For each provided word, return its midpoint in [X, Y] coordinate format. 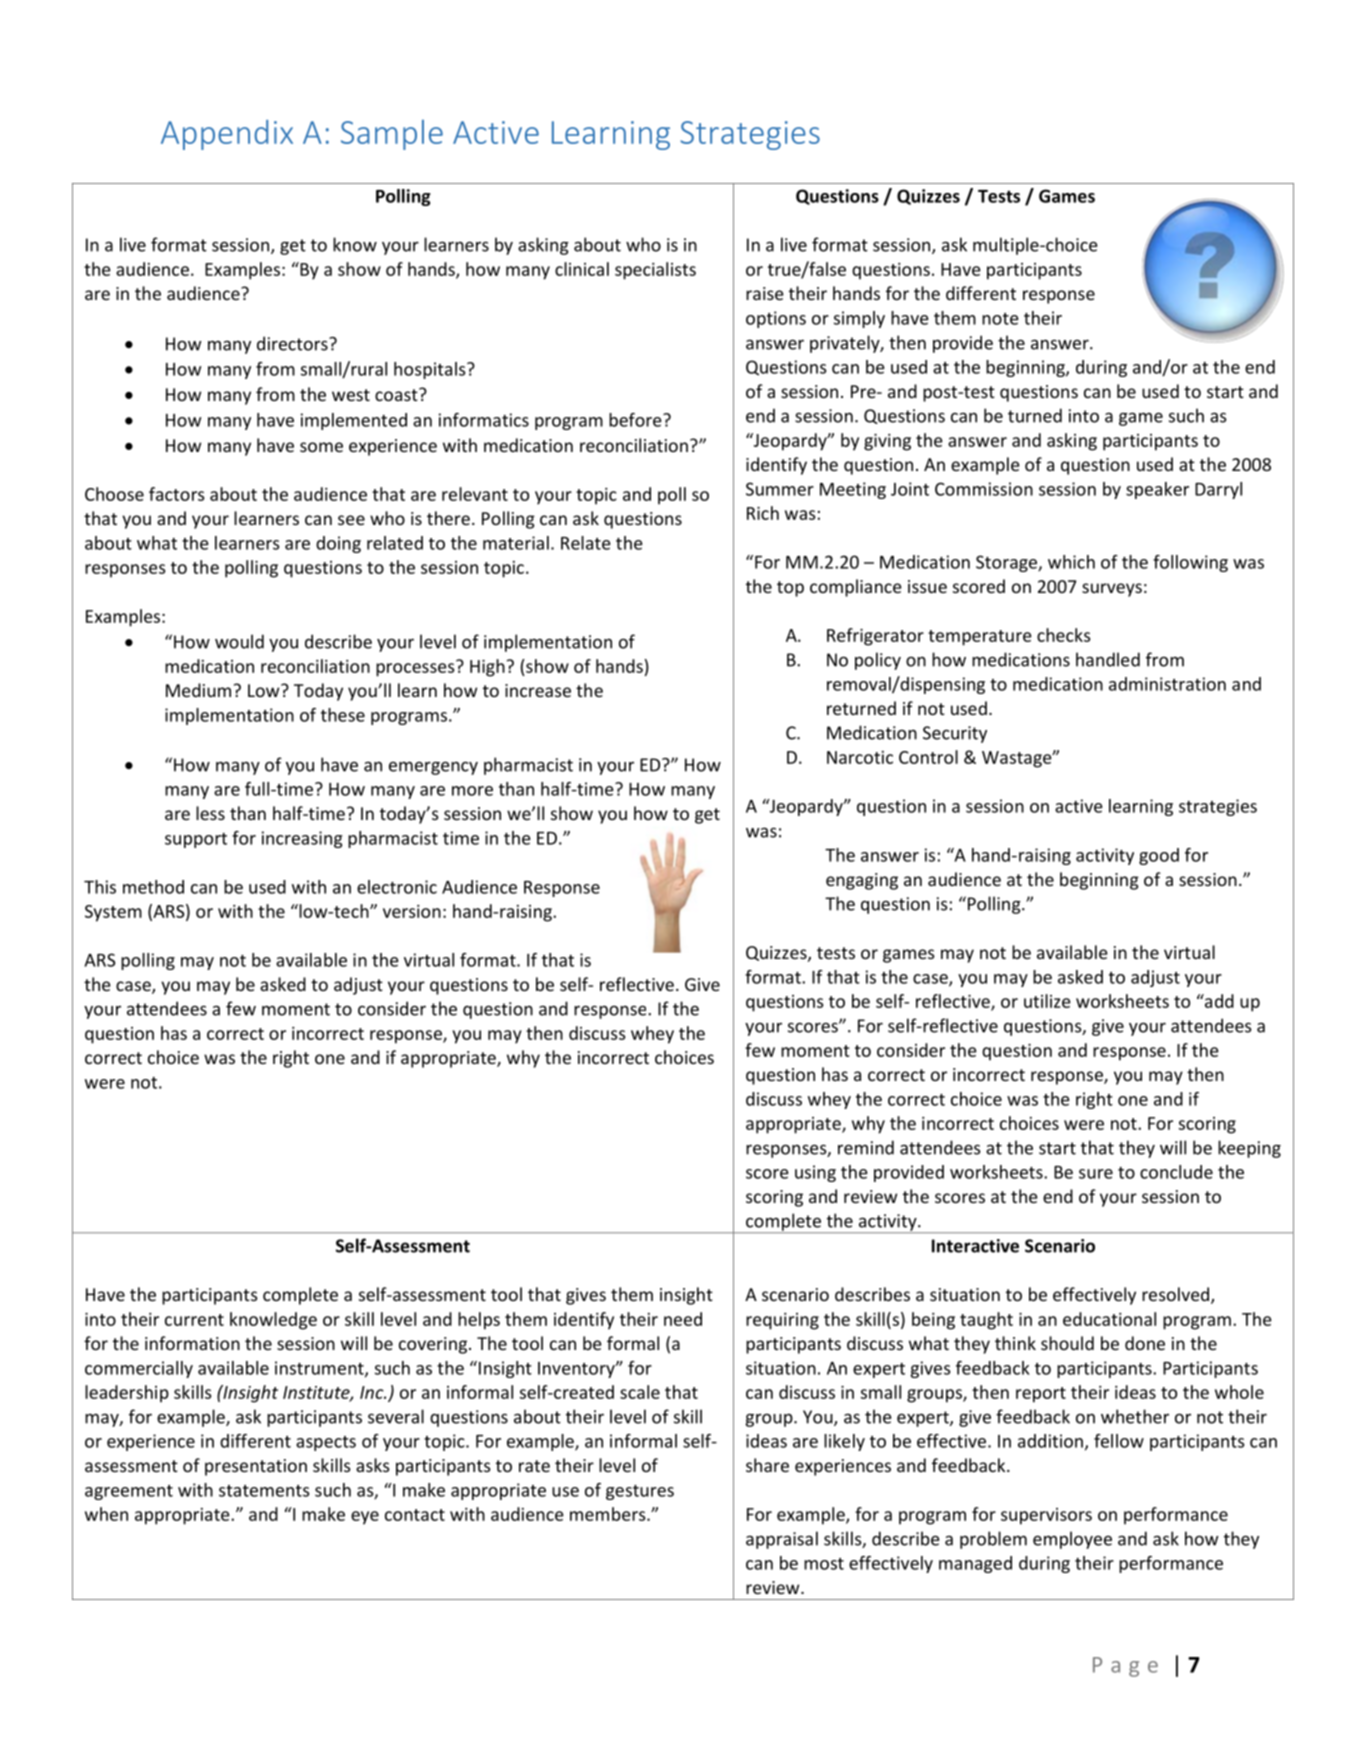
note [1000, 319]
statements [264, 1491]
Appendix [227, 135]
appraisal [782, 1540]
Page [1125, 1667]
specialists [655, 271]
